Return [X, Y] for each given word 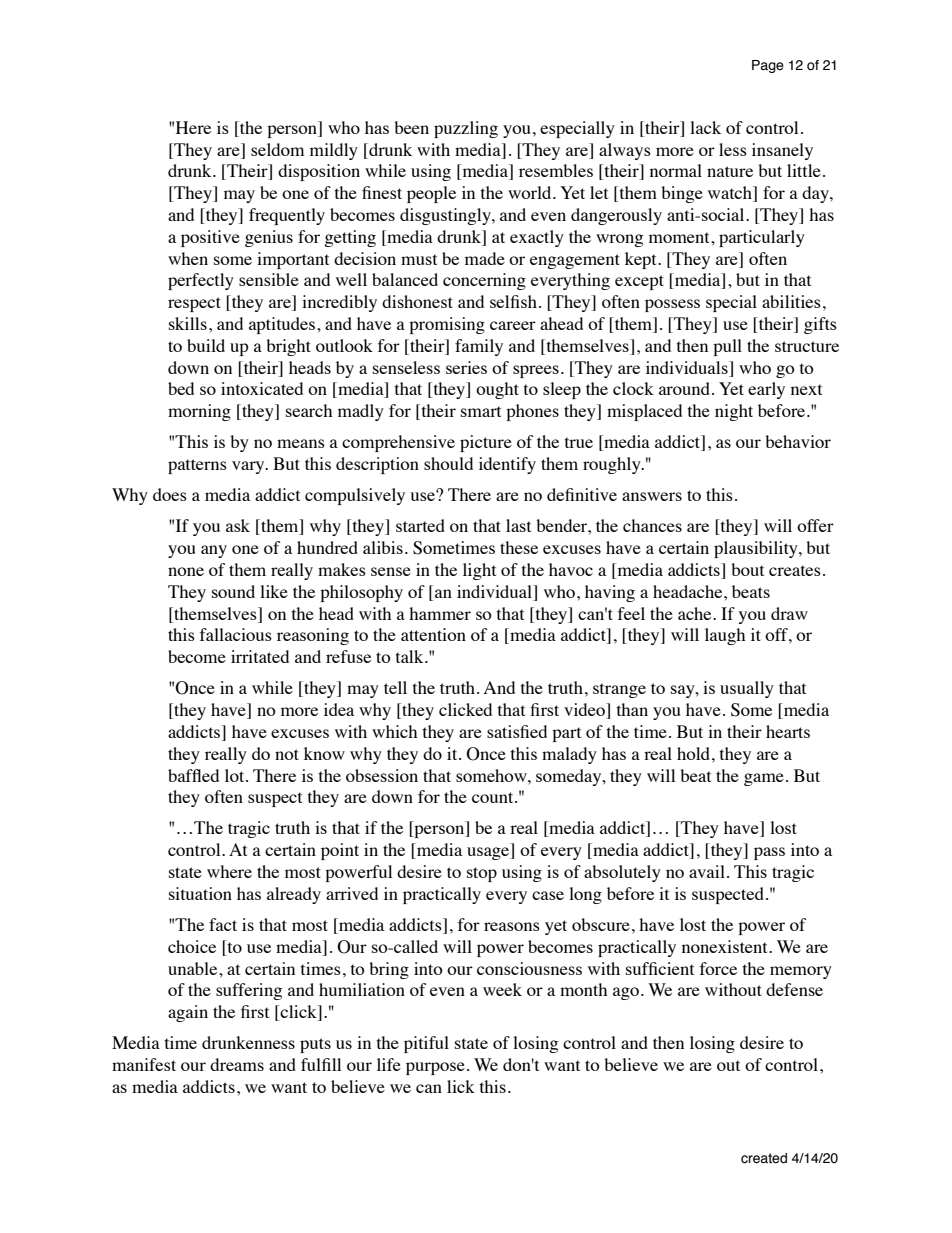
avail [707, 871]
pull [727, 347]
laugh [725, 636]
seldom [277, 149]
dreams [237, 1064]
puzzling [466, 129]
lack [705, 127]
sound [233, 591]
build [206, 345]
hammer [440, 613]
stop [482, 874]
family [479, 347]
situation [200, 893]
